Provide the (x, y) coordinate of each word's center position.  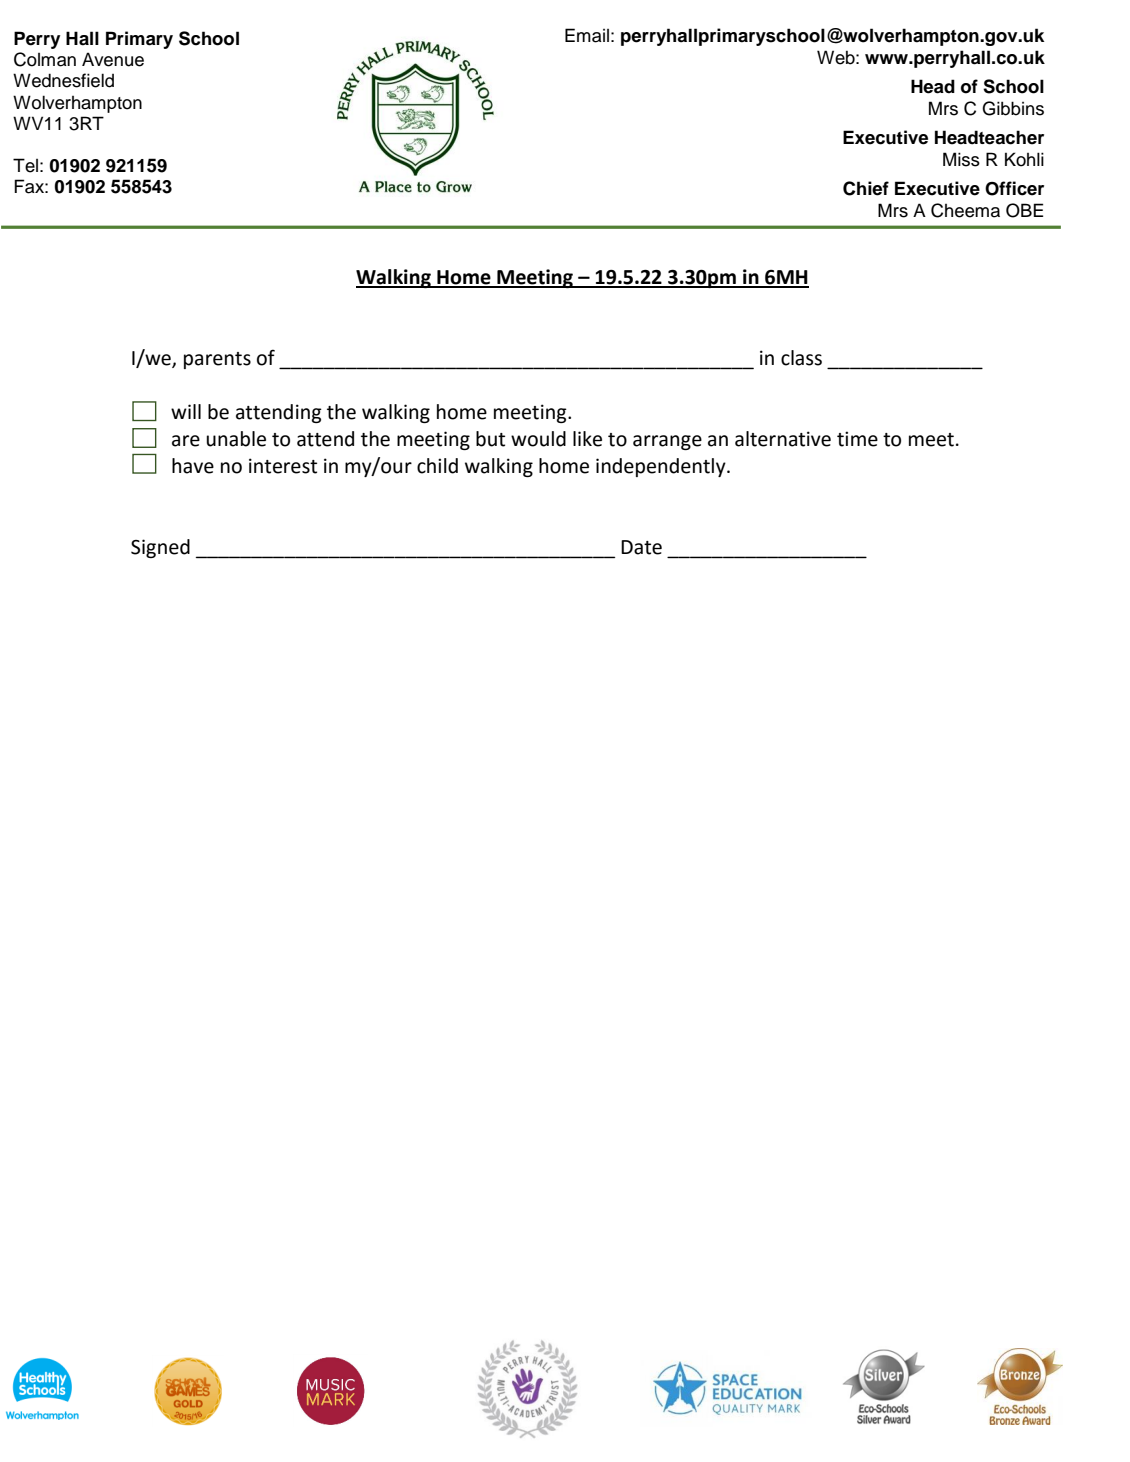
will (186, 411)
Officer (1014, 188)
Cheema (965, 210)
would (538, 439)
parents (217, 360)
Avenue (113, 59)
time (857, 439)
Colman (45, 59)
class (801, 358)
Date (641, 547)
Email (587, 35)
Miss (961, 159)
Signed (160, 548)
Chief (866, 188)
